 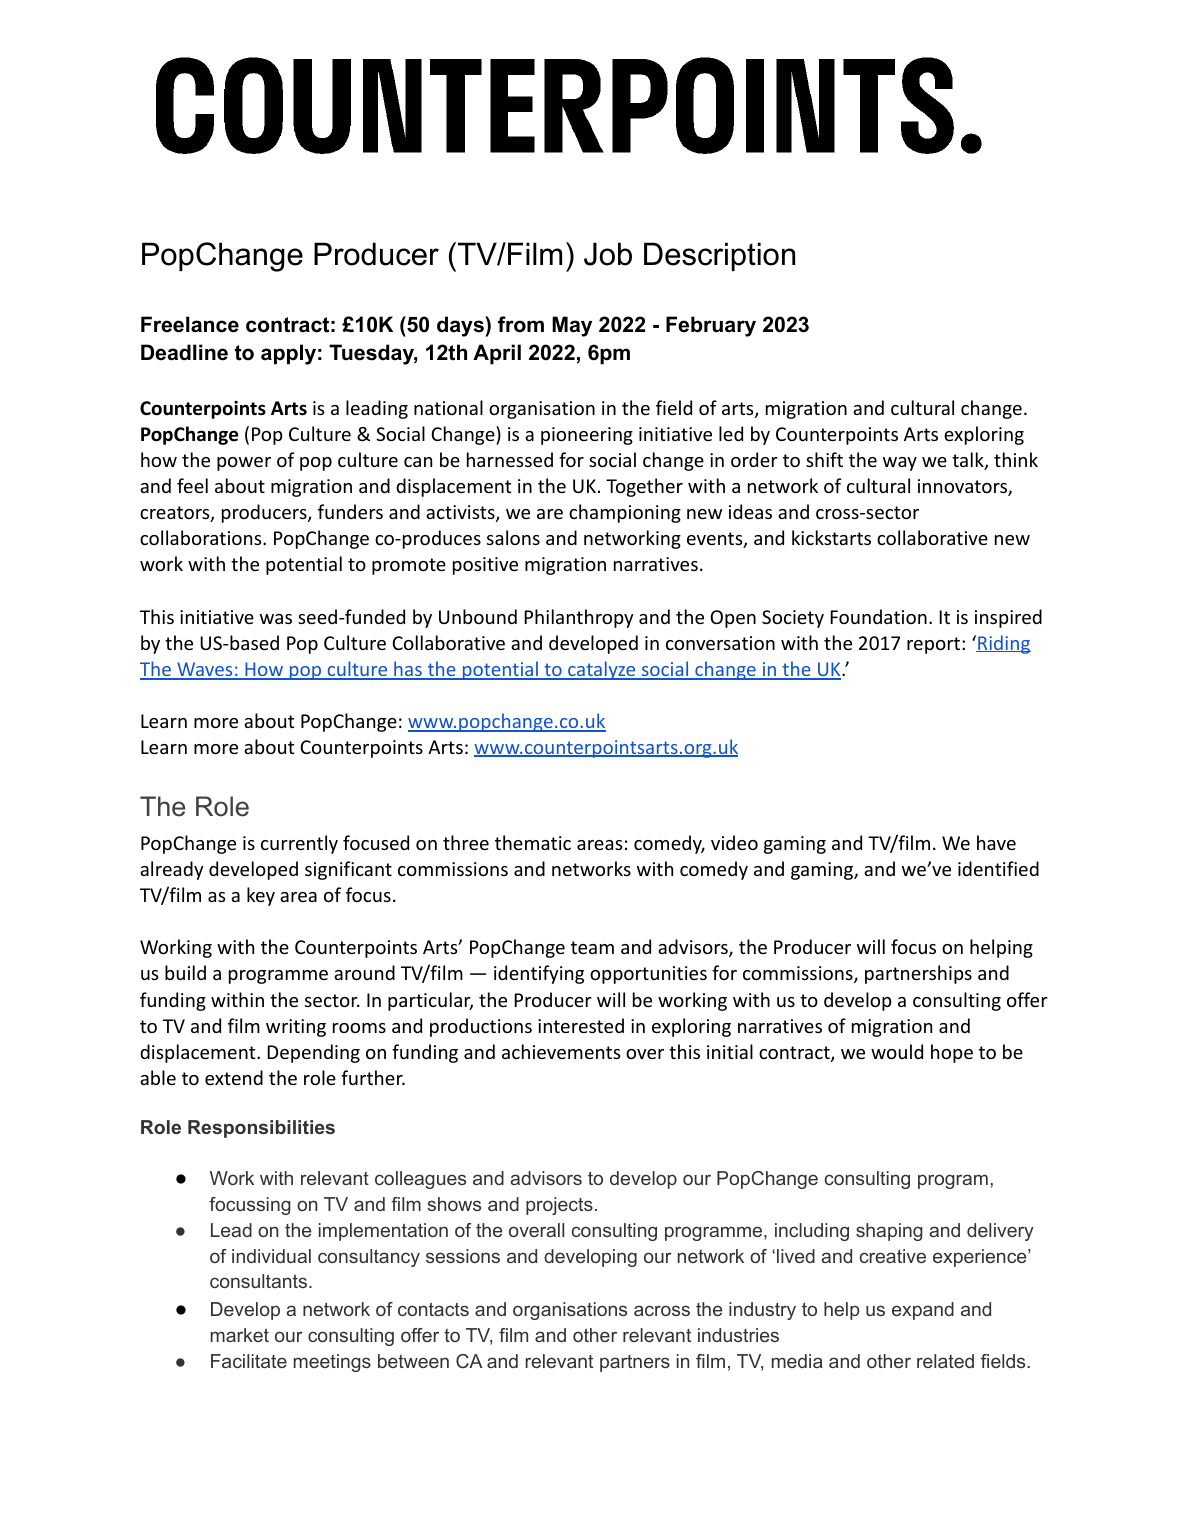 I want to click on Description, so click(x=719, y=256).
